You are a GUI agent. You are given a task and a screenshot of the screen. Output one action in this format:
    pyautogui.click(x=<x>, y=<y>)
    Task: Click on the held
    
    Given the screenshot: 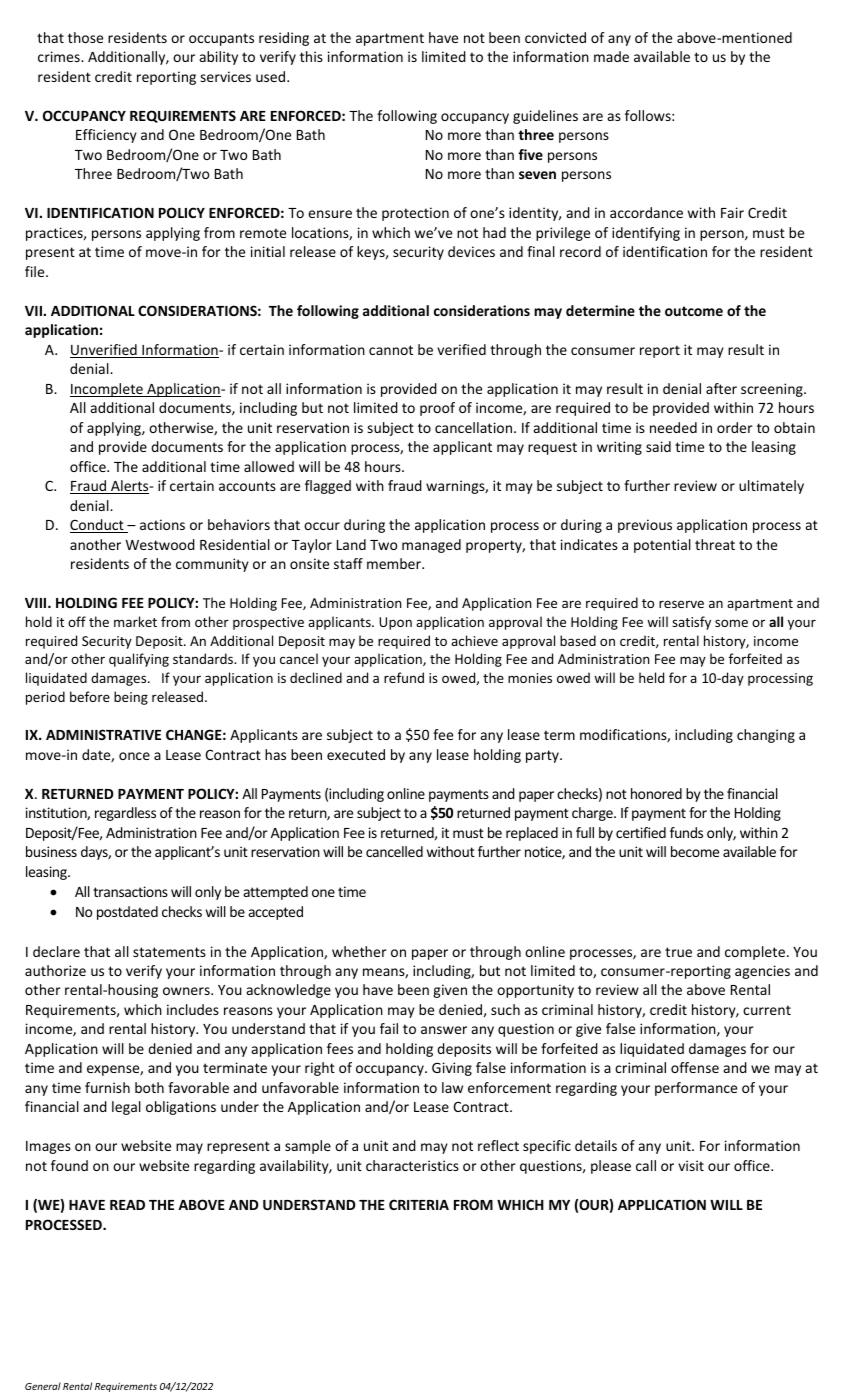 What is the action you would take?
    pyautogui.click(x=651, y=677)
